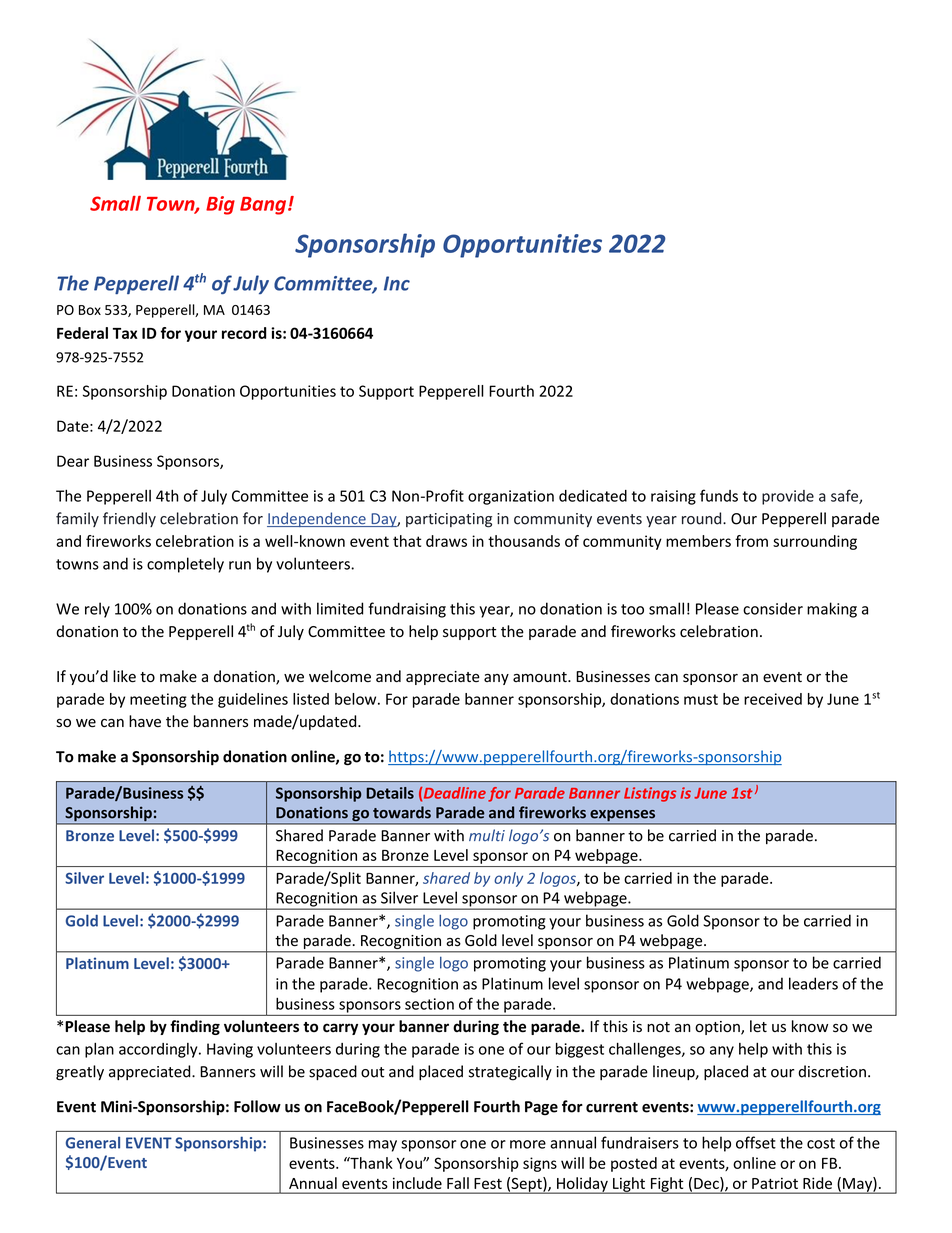 This page has height=1233, width=952. What do you see at coordinates (93, 1142) in the page?
I see `General` at bounding box center [93, 1142].
